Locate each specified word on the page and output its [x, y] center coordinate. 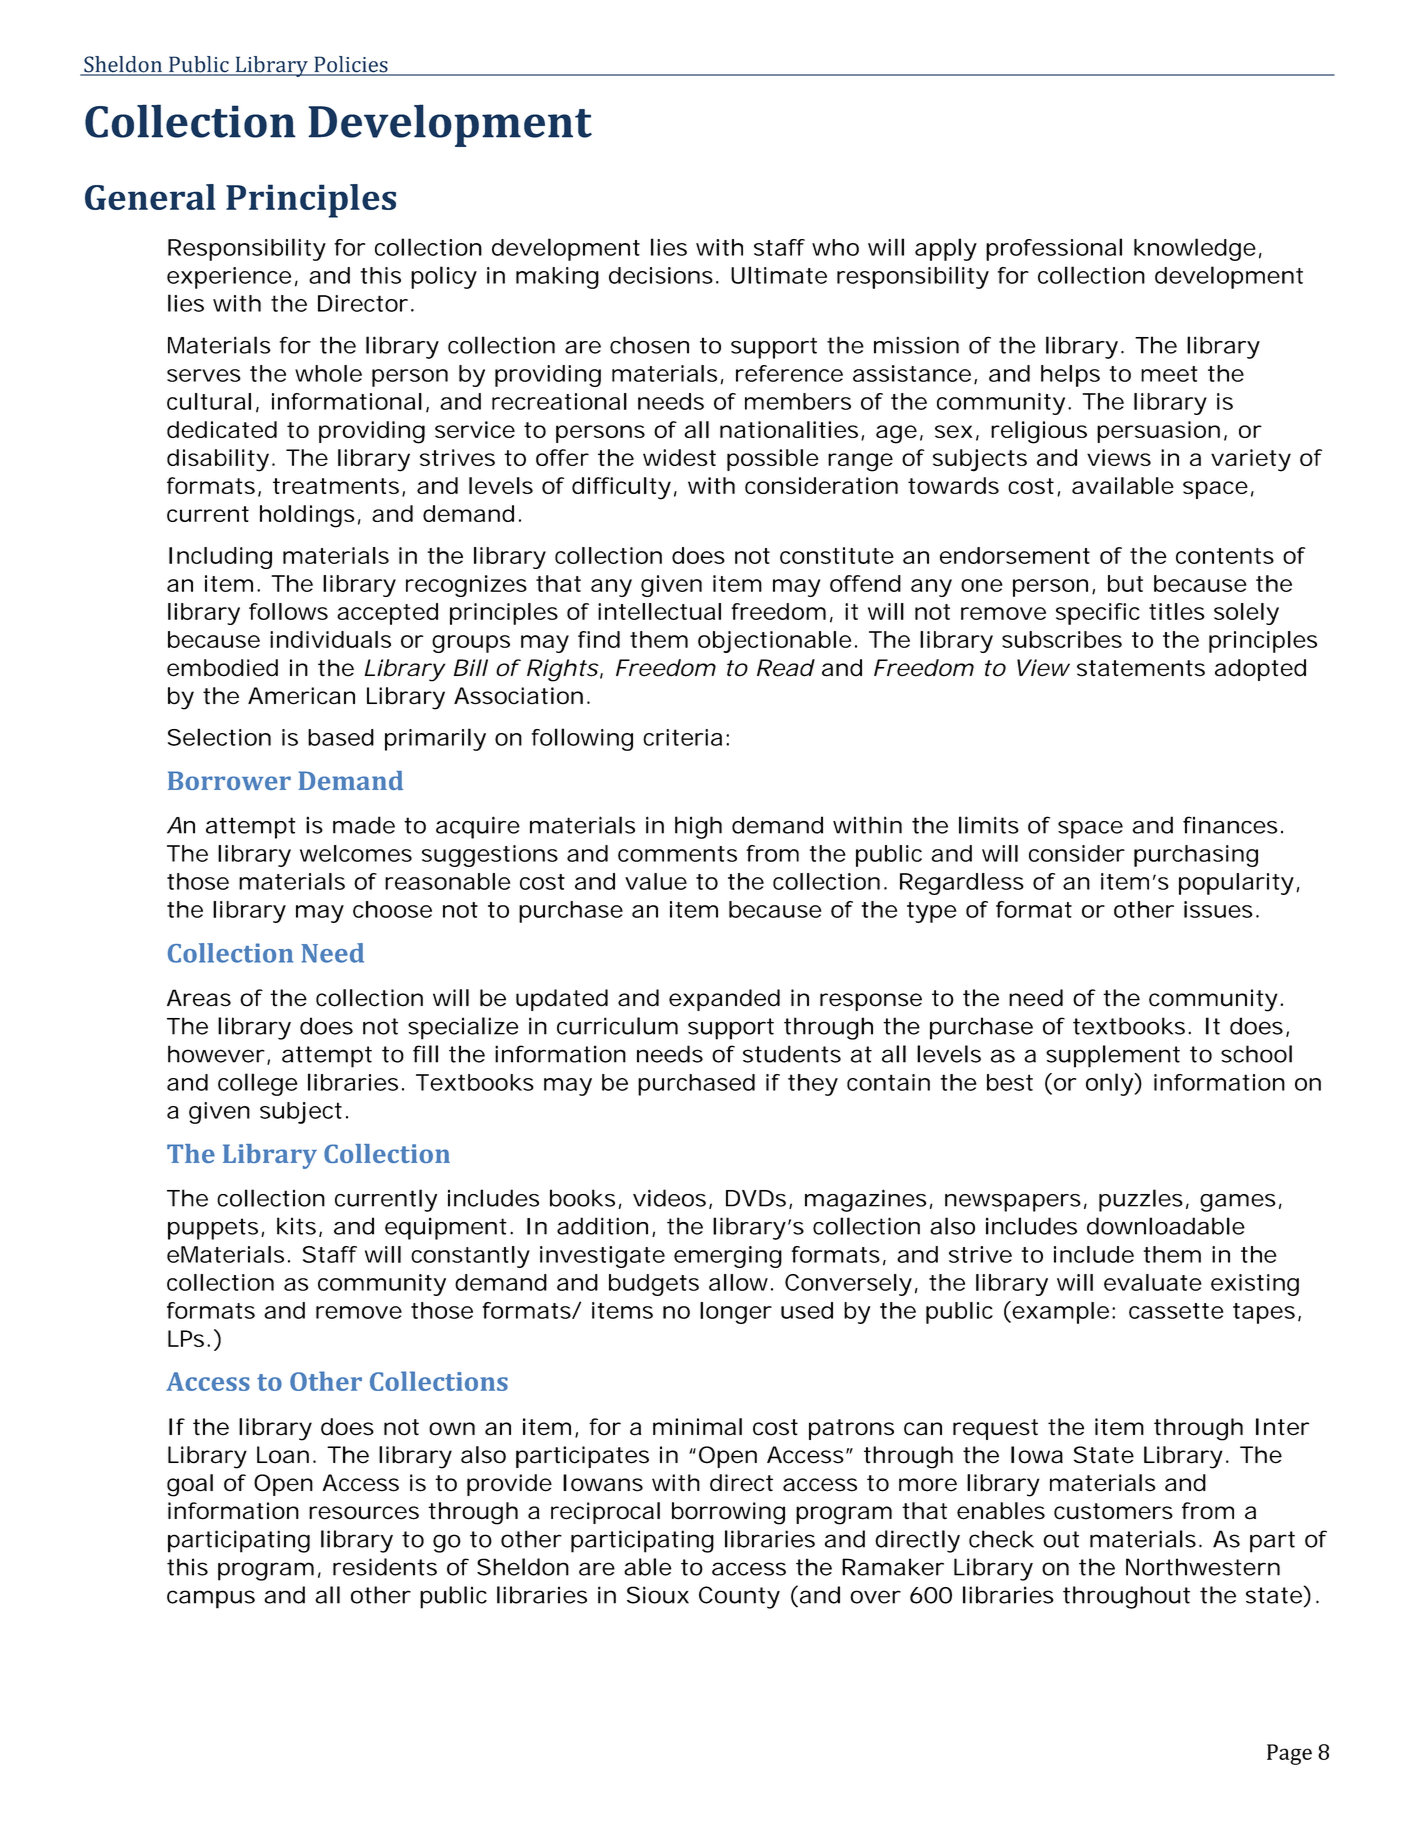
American [301, 696]
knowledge [1195, 249]
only [1109, 1084]
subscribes [1062, 639]
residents [385, 1567]
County [739, 1597]
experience [229, 278]
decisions [661, 275]
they [813, 1085]
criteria [682, 737]
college [258, 1084]
